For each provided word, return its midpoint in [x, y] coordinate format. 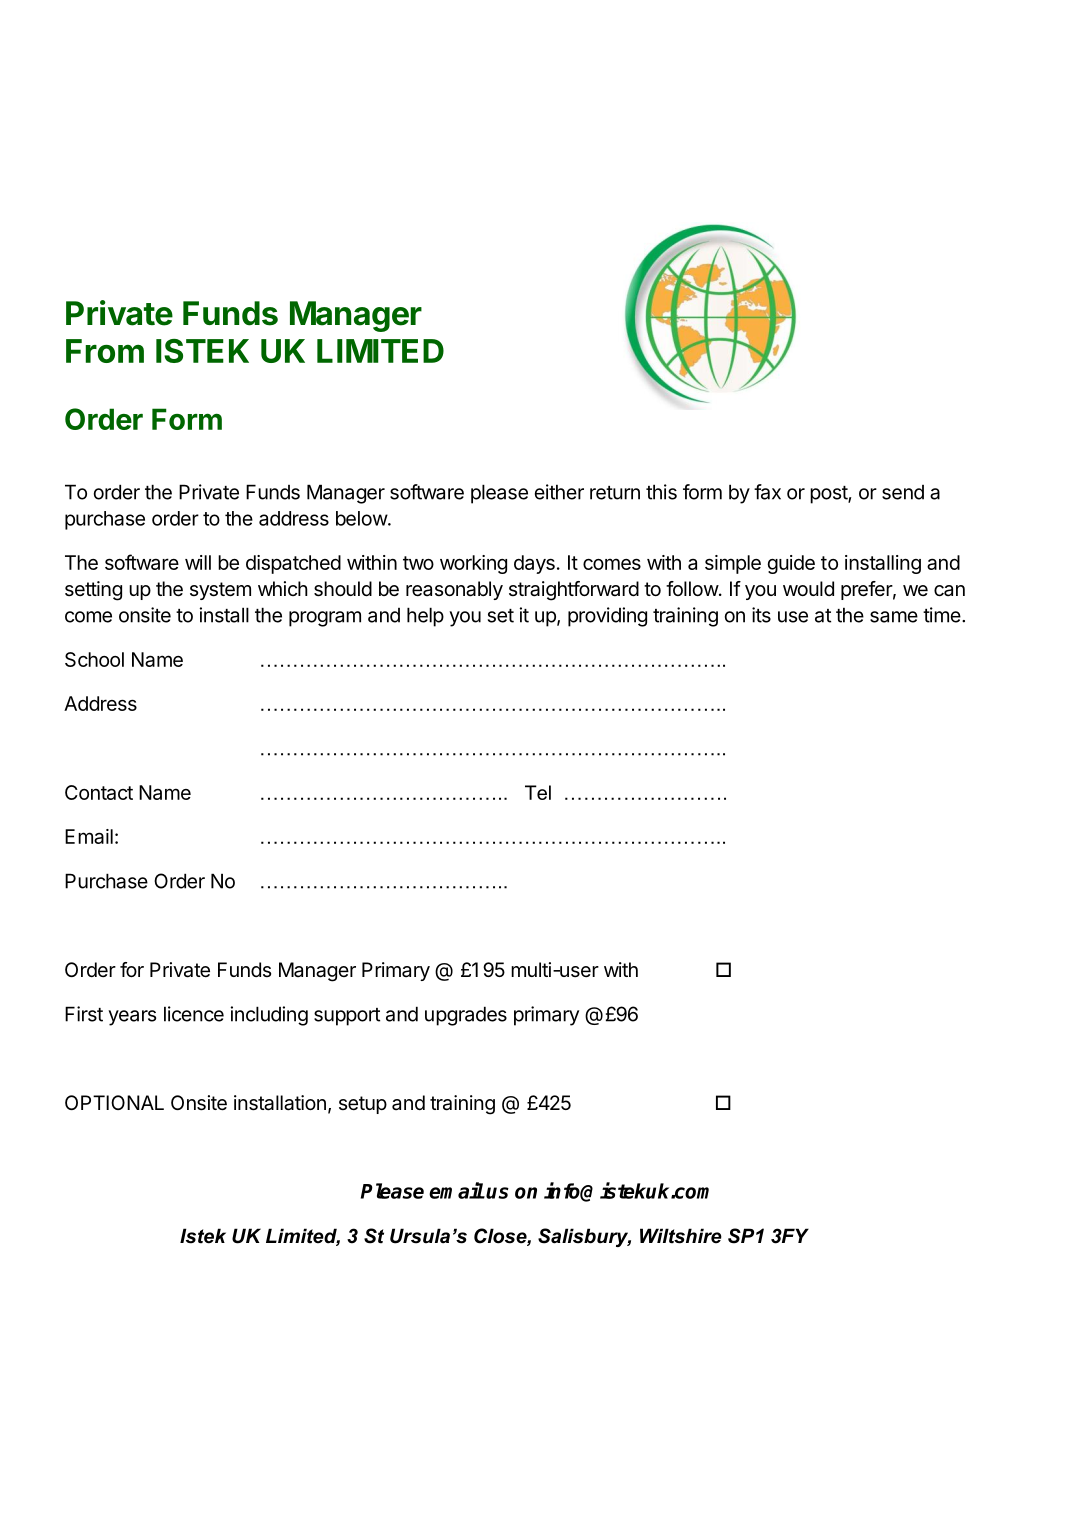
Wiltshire [681, 1236]
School [94, 659]
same [894, 617]
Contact [99, 792]
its [761, 615]
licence [194, 1014]
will [198, 562]
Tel [538, 792]
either [559, 492]
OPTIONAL [114, 1102]
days [534, 564]
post [829, 495]
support [347, 1017]
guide [791, 564]
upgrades [466, 1016]
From [105, 351]
